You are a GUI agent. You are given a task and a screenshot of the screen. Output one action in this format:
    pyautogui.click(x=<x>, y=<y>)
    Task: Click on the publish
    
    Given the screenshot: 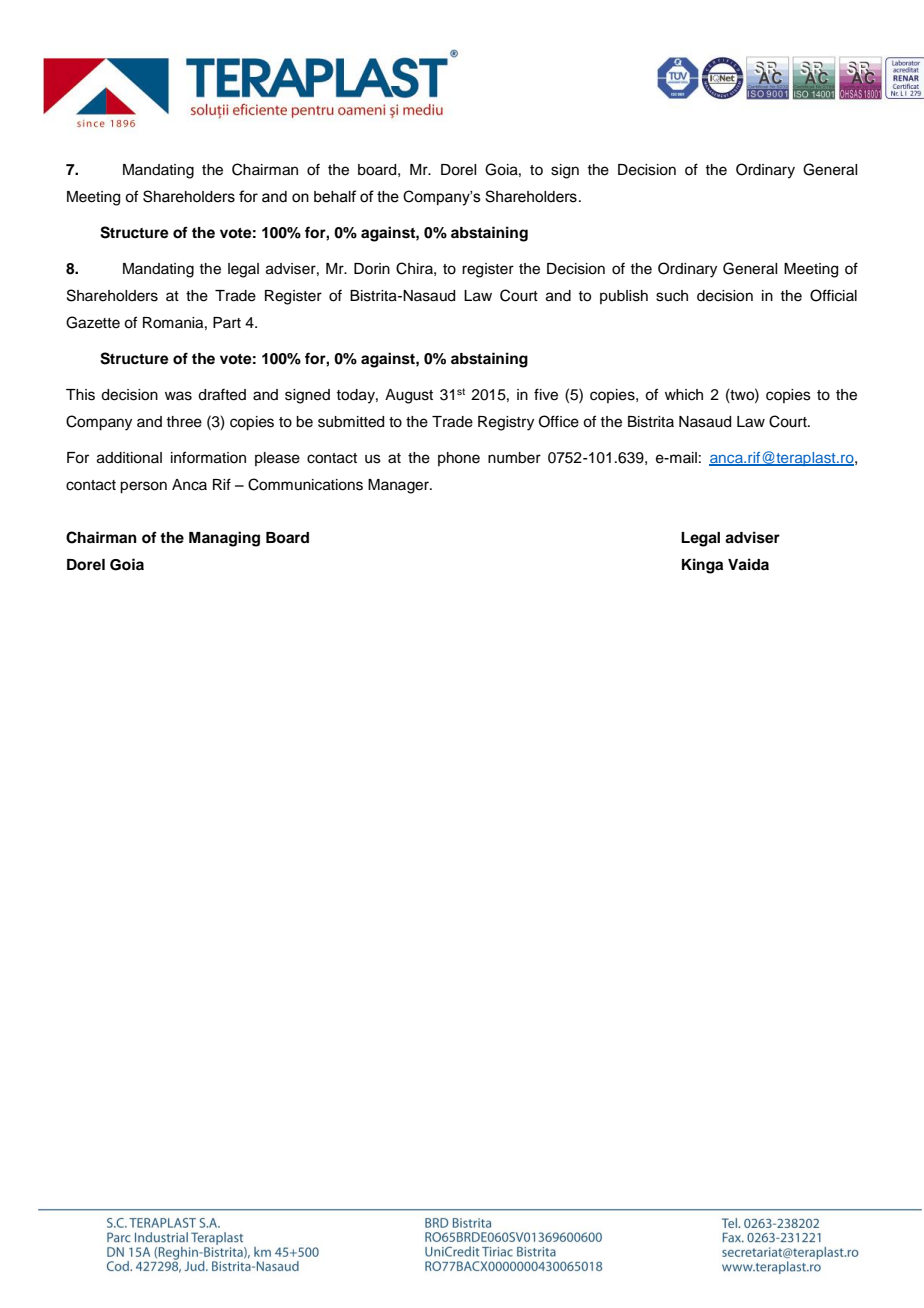 What is the action you would take?
    pyautogui.click(x=624, y=297)
